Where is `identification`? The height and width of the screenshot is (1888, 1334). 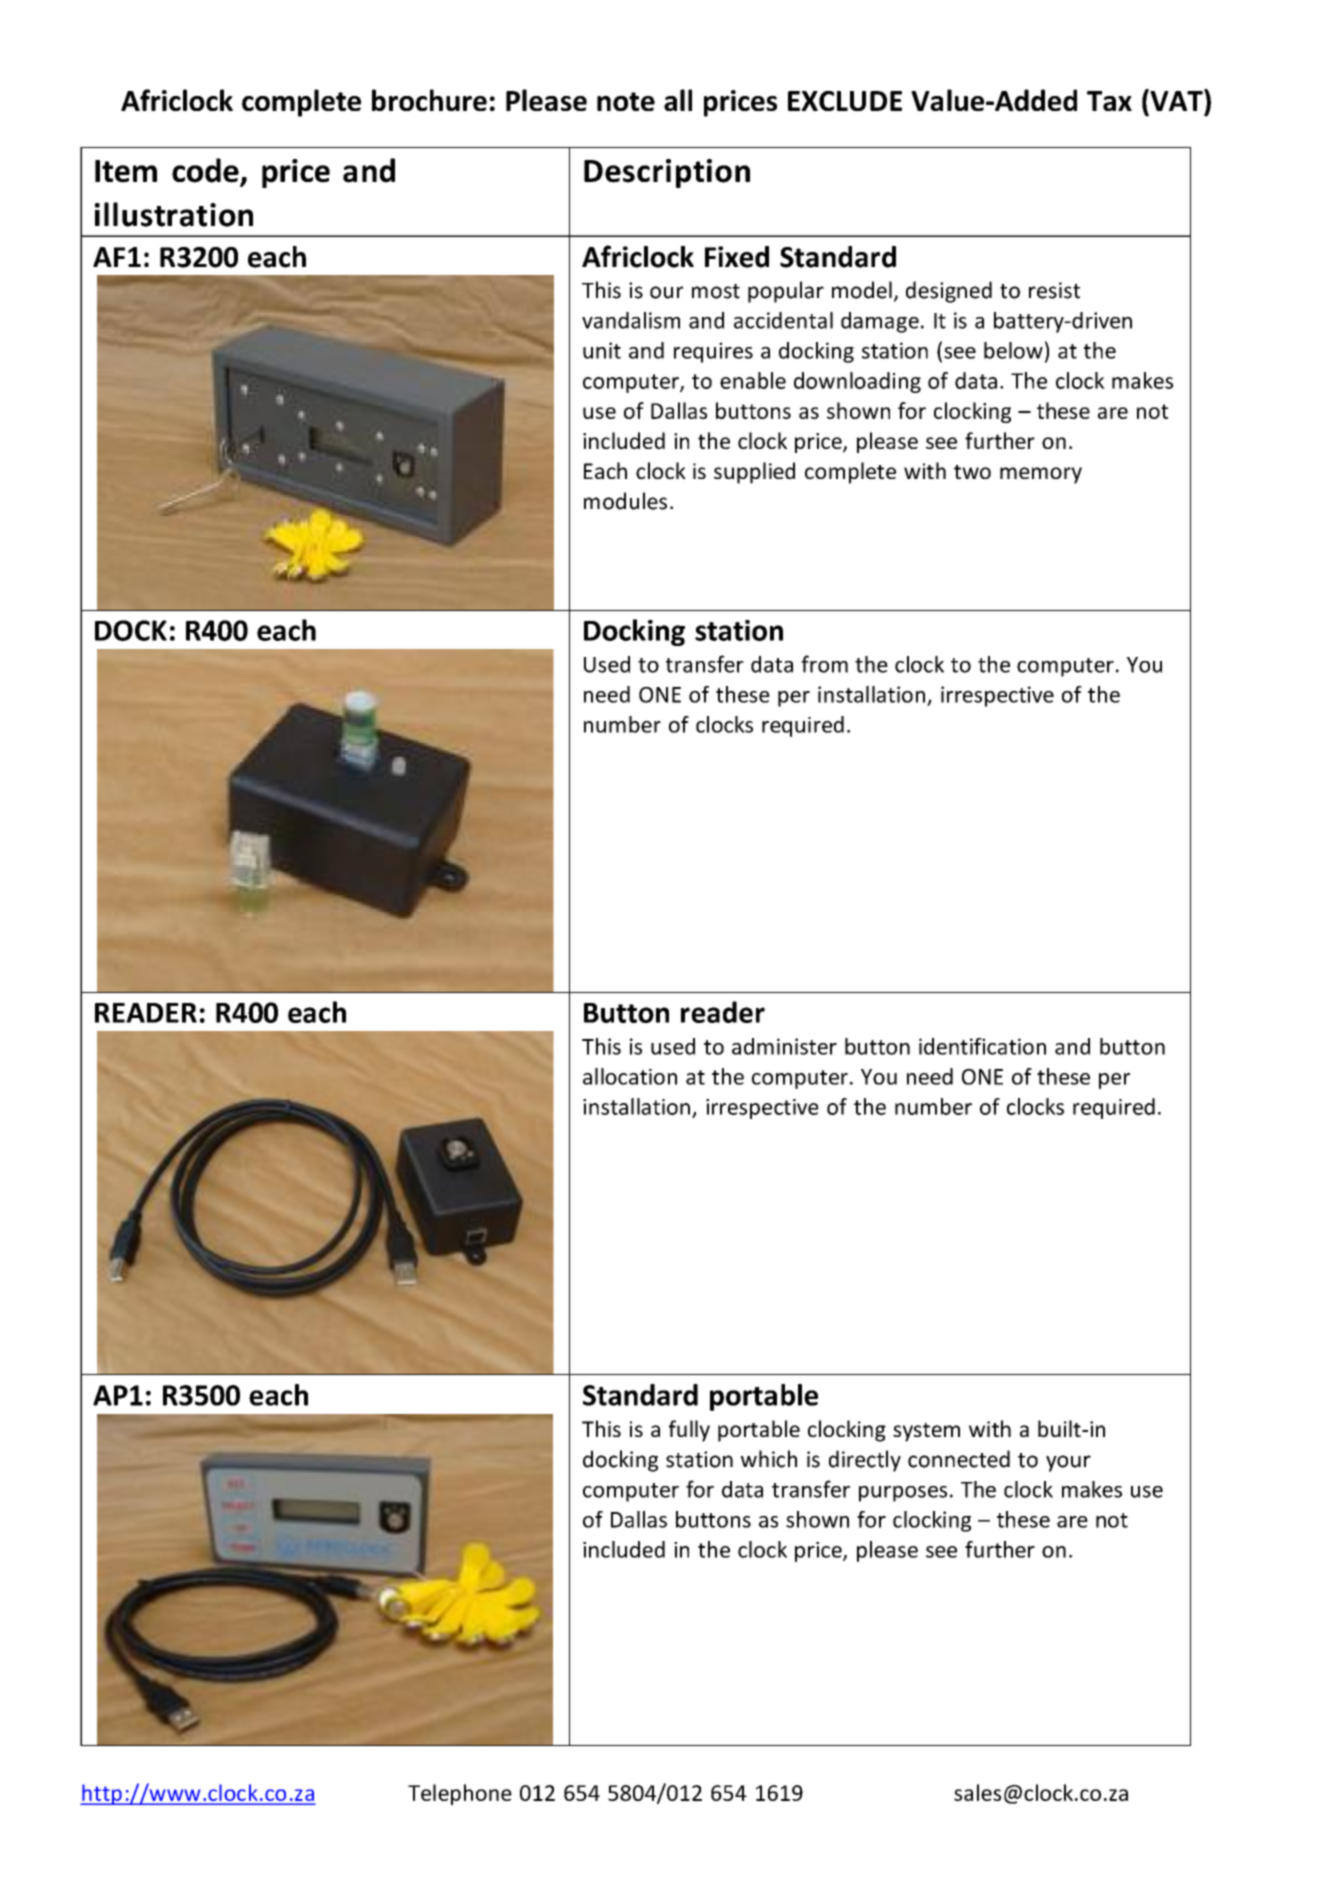
identification is located at coordinates (982, 1046).
